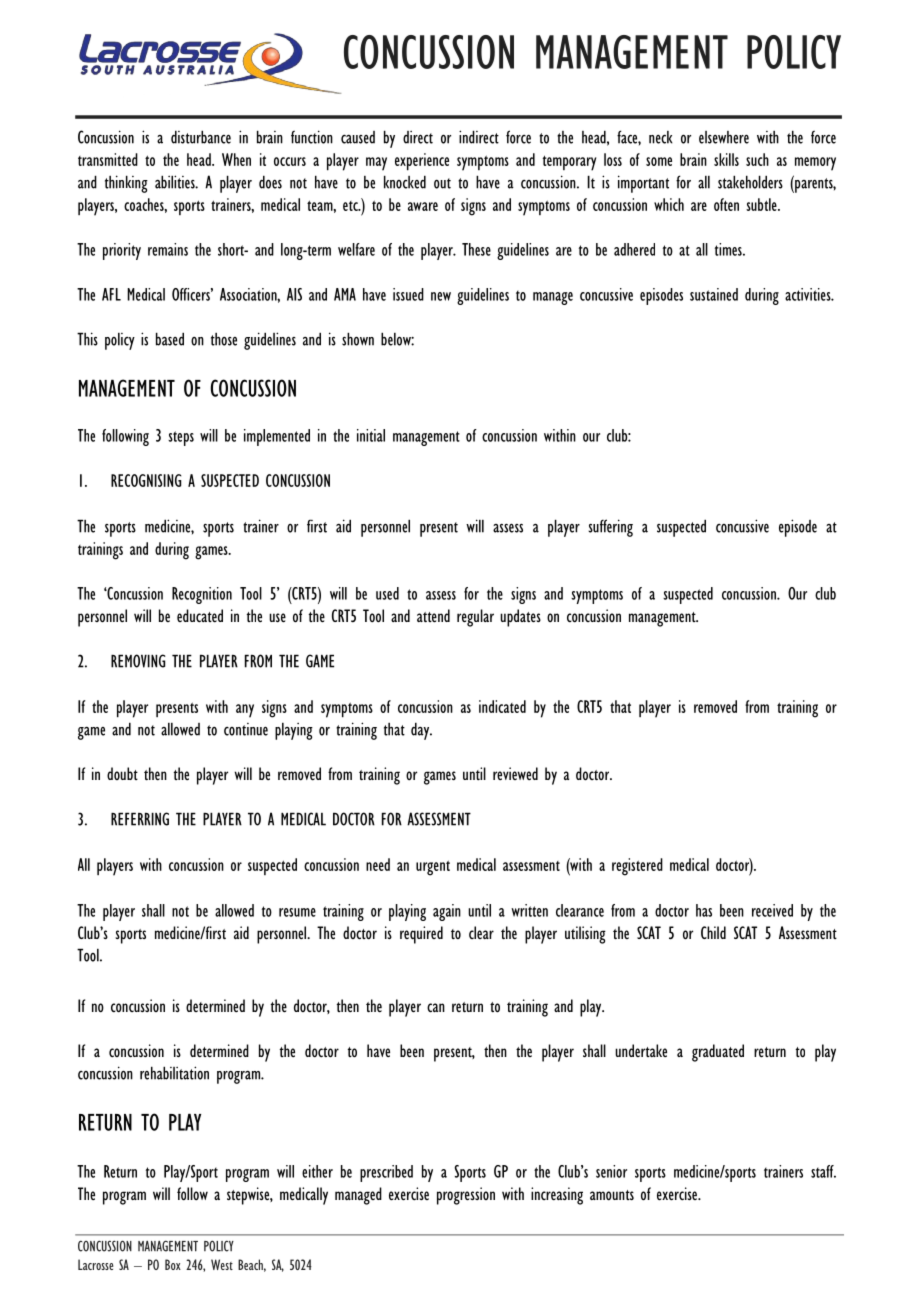  What do you see at coordinates (704, 910) in the page?
I see `has` at bounding box center [704, 910].
